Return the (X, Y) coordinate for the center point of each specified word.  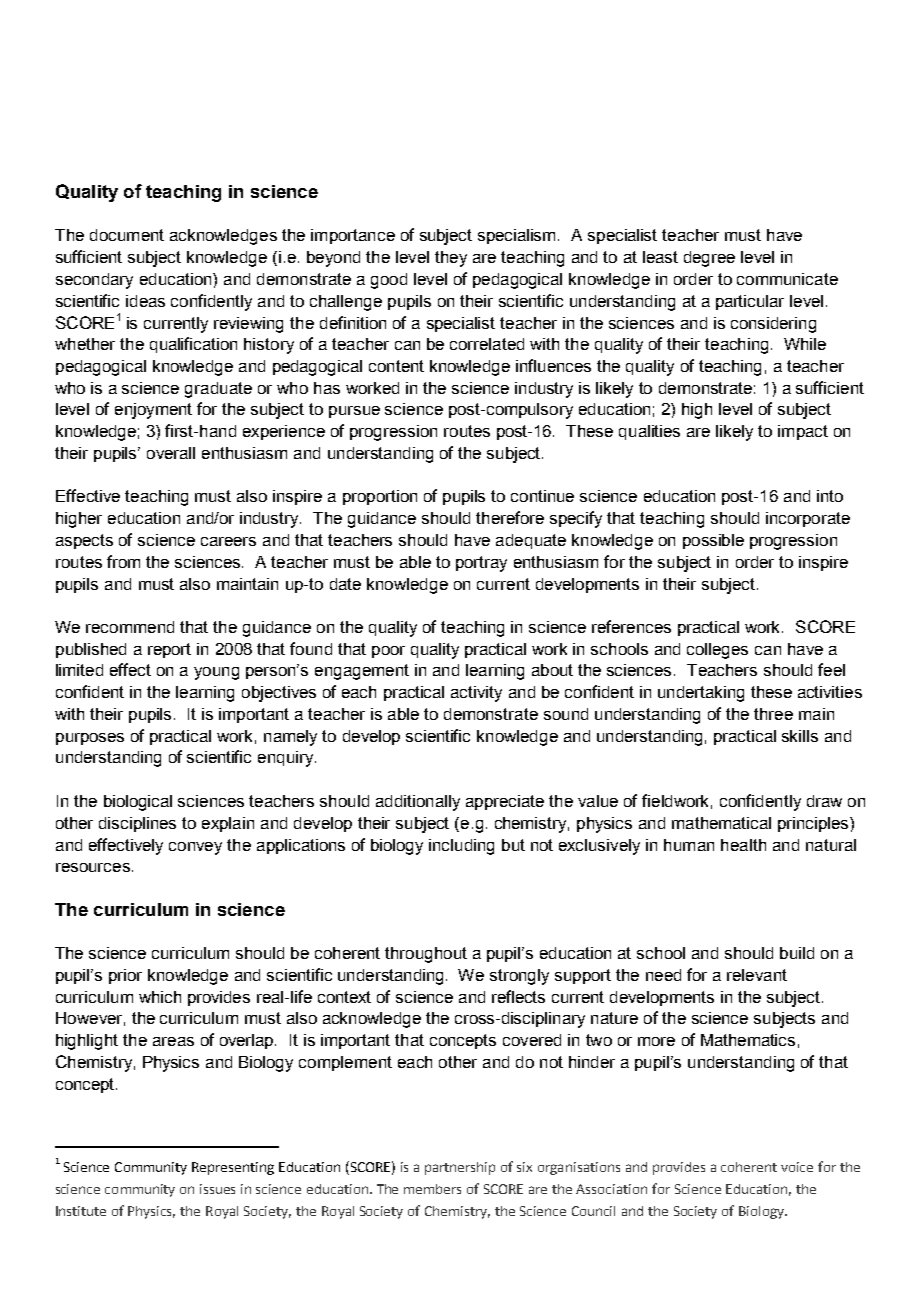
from (123, 561)
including (461, 847)
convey (195, 848)
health (743, 845)
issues (217, 1189)
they (451, 259)
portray (481, 564)
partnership (460, 1168)
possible (713, 541)
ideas (145, 301)
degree (709, 259)
